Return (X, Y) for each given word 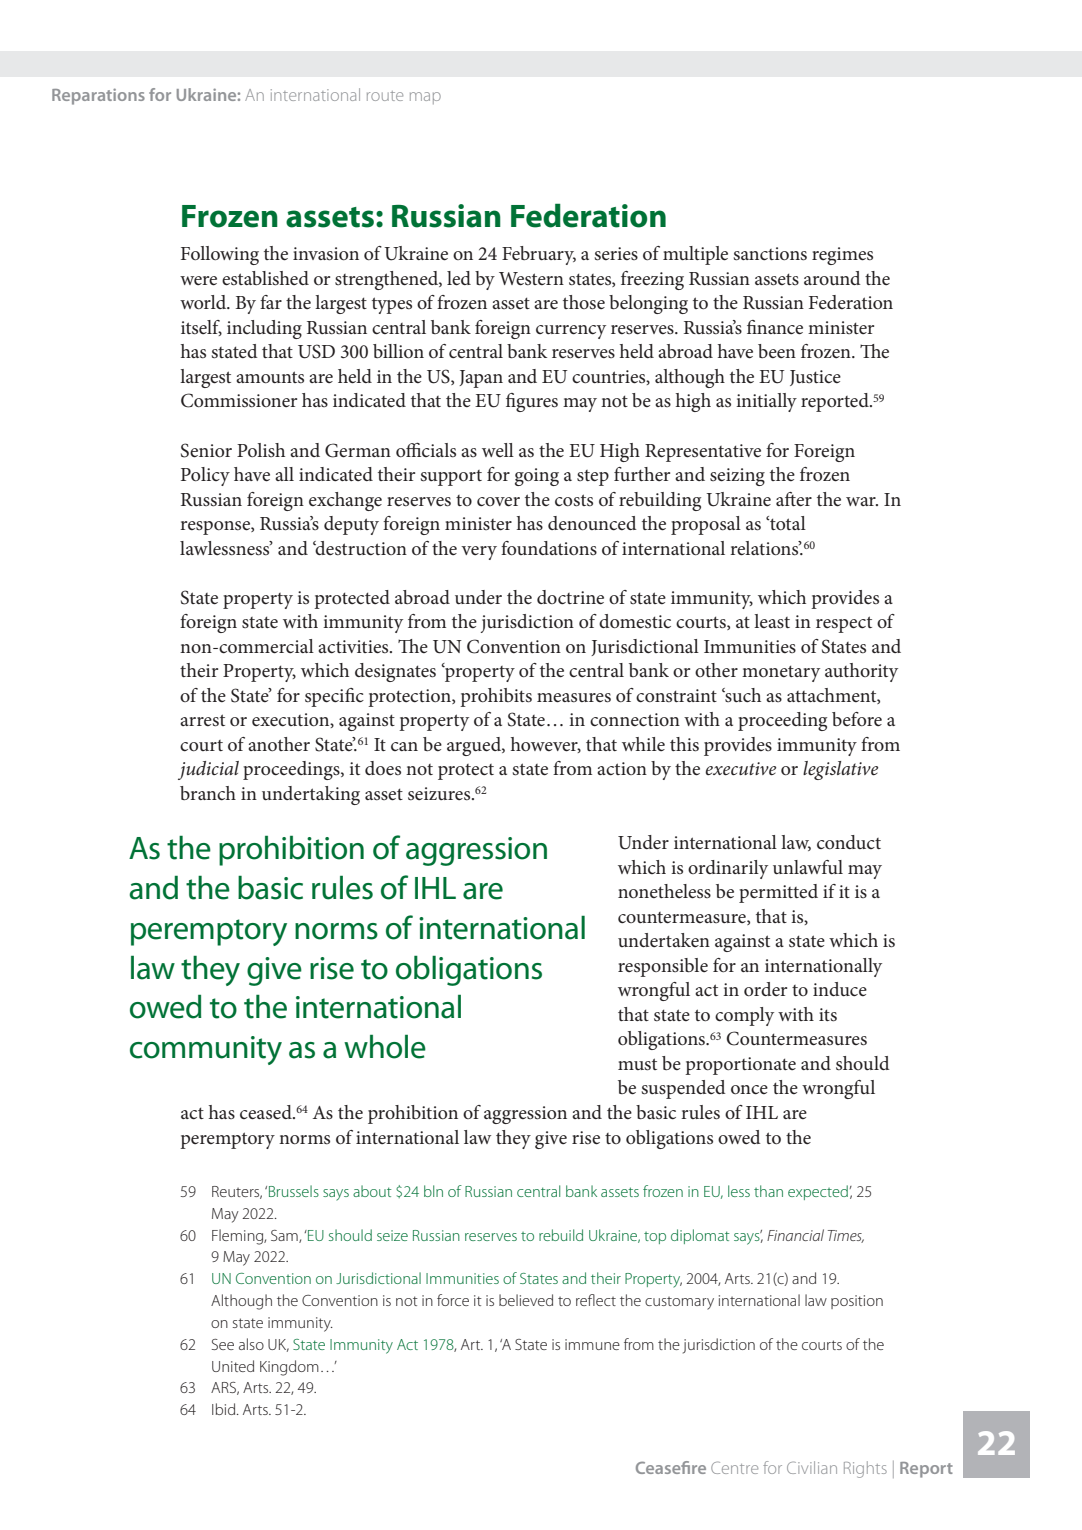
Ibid (225, 1409)
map (425, 98)
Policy (205, 476)
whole (385, 1046)
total (787, 523)
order (765, 989)
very (479, 553)
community (206, 1050)
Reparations (98, 96)
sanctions (770, 254)
